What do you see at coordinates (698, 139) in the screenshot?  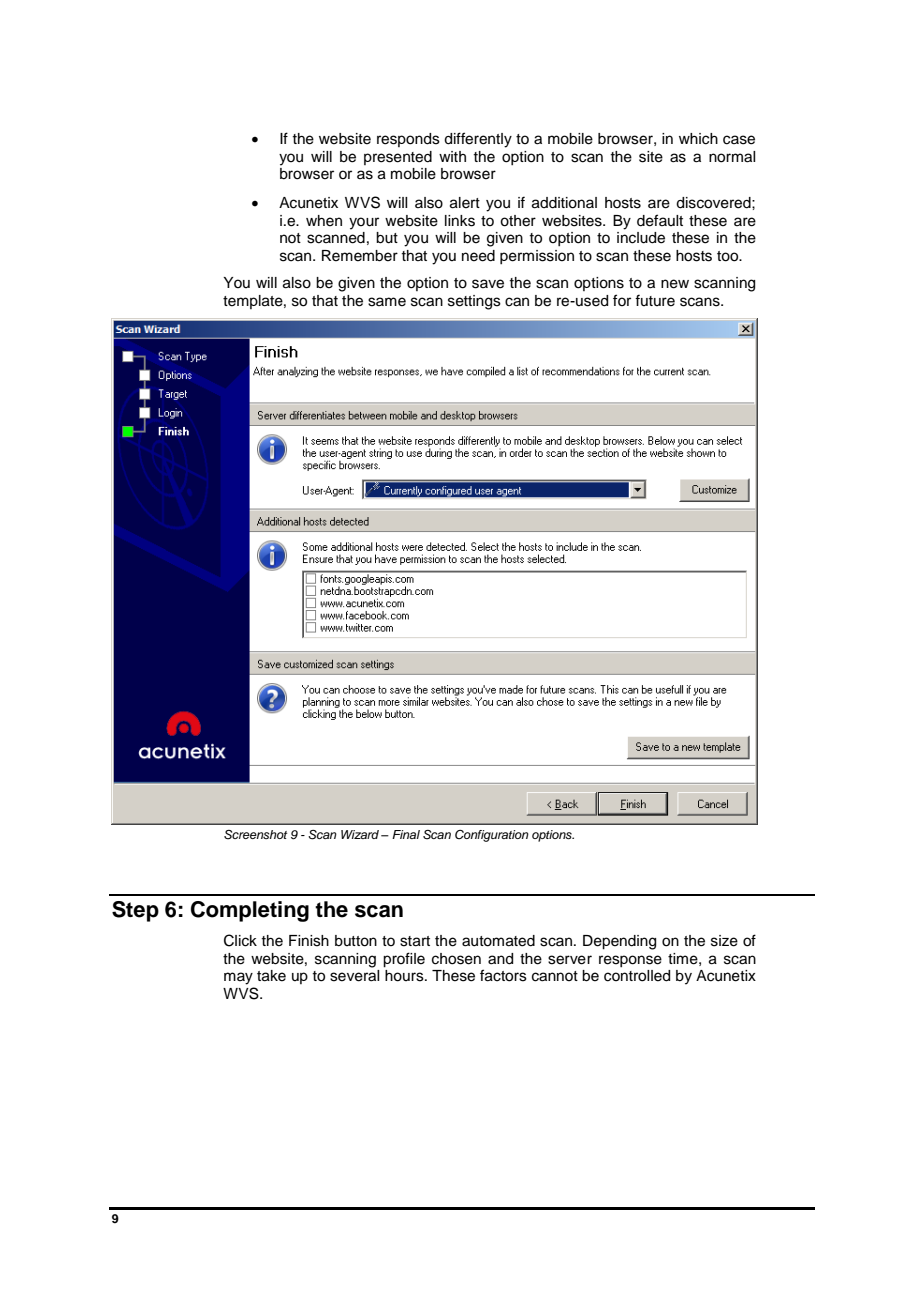 I see `which` at bounding box center [698, 139].
